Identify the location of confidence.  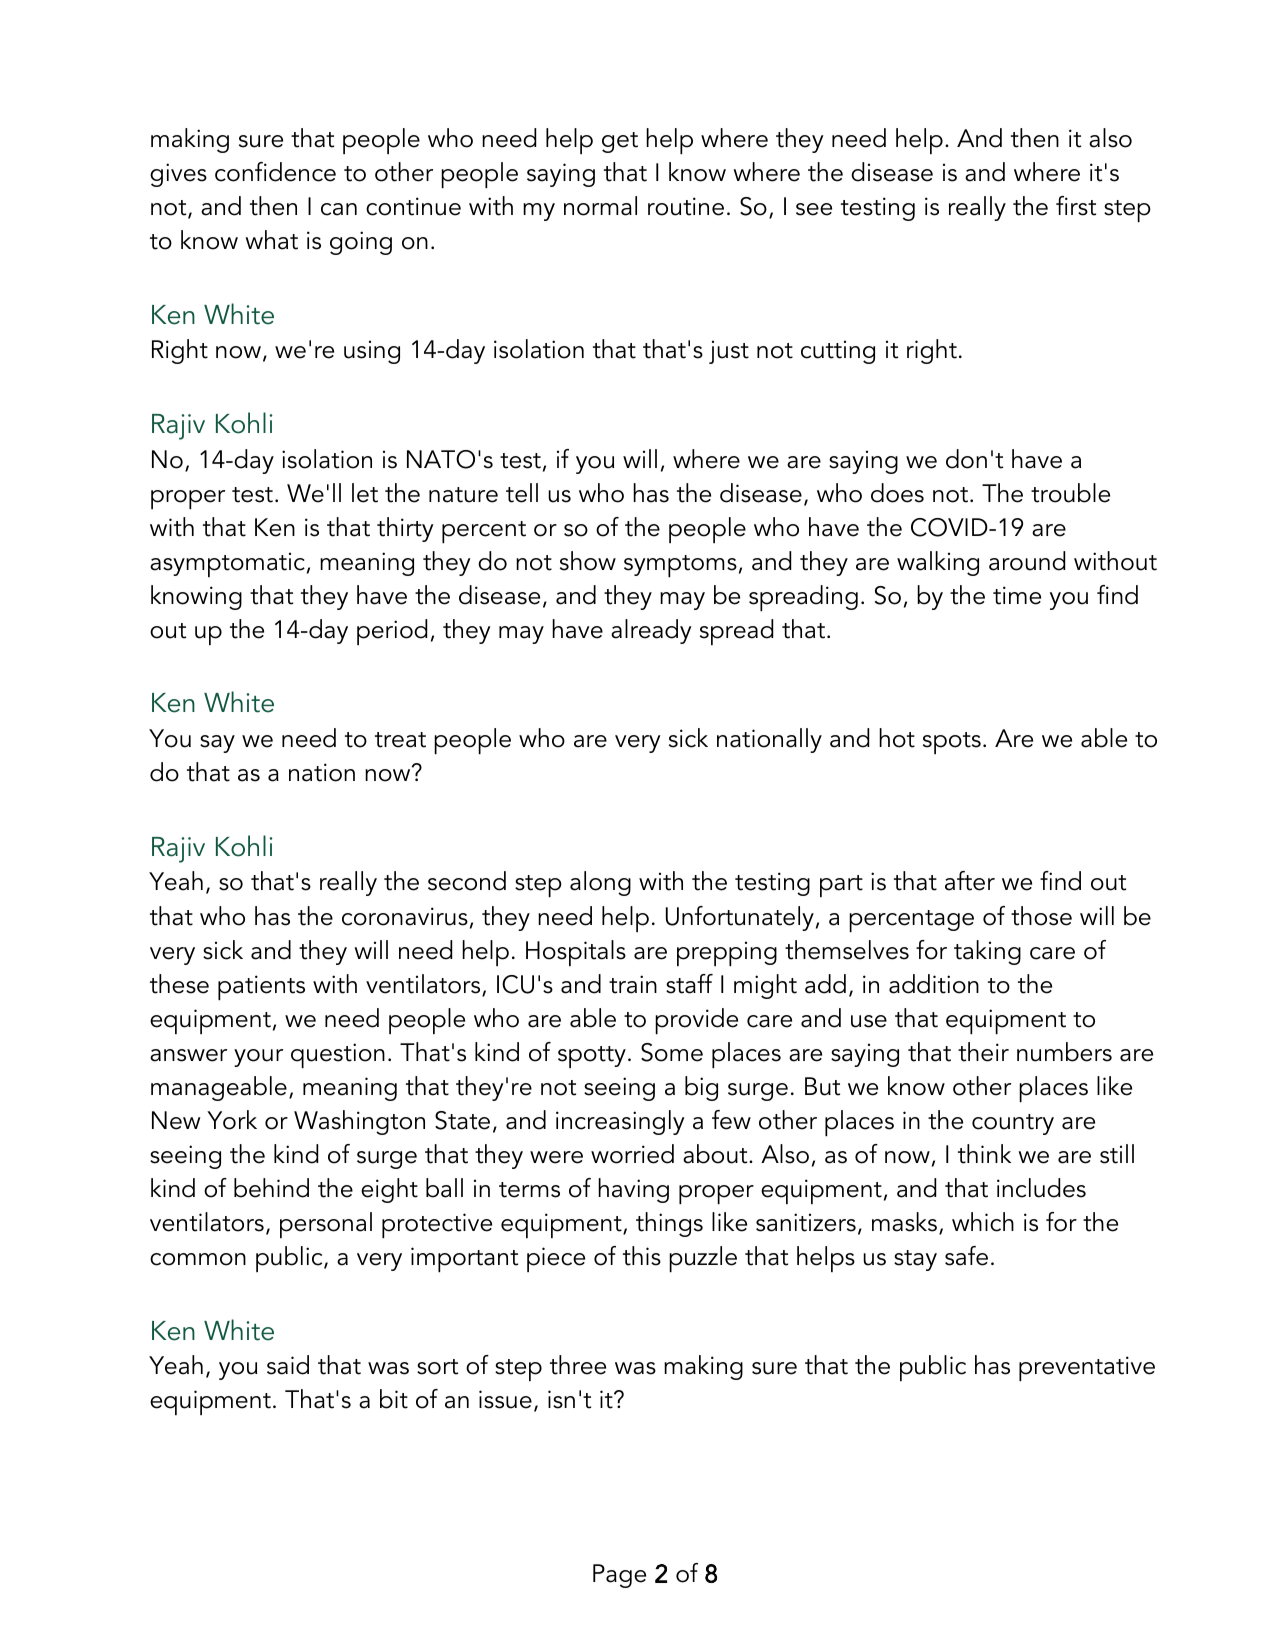
(275, 172).
